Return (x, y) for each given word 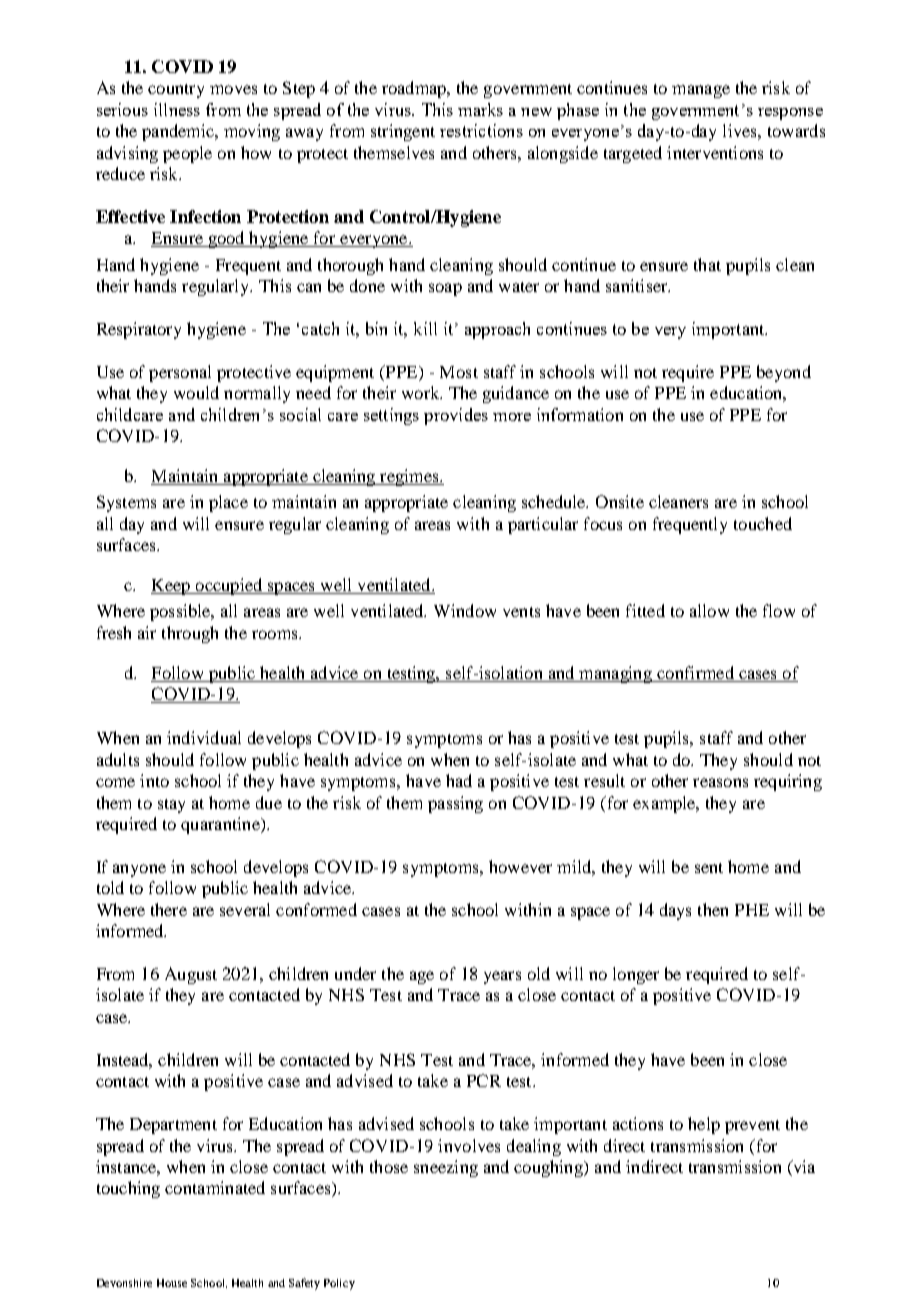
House (172, 1283)
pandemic (179, 132)
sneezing (446, 1168)
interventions (715, 152)
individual (204, 737)
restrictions (481, 130)
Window (465, 610)
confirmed (695, 674)
